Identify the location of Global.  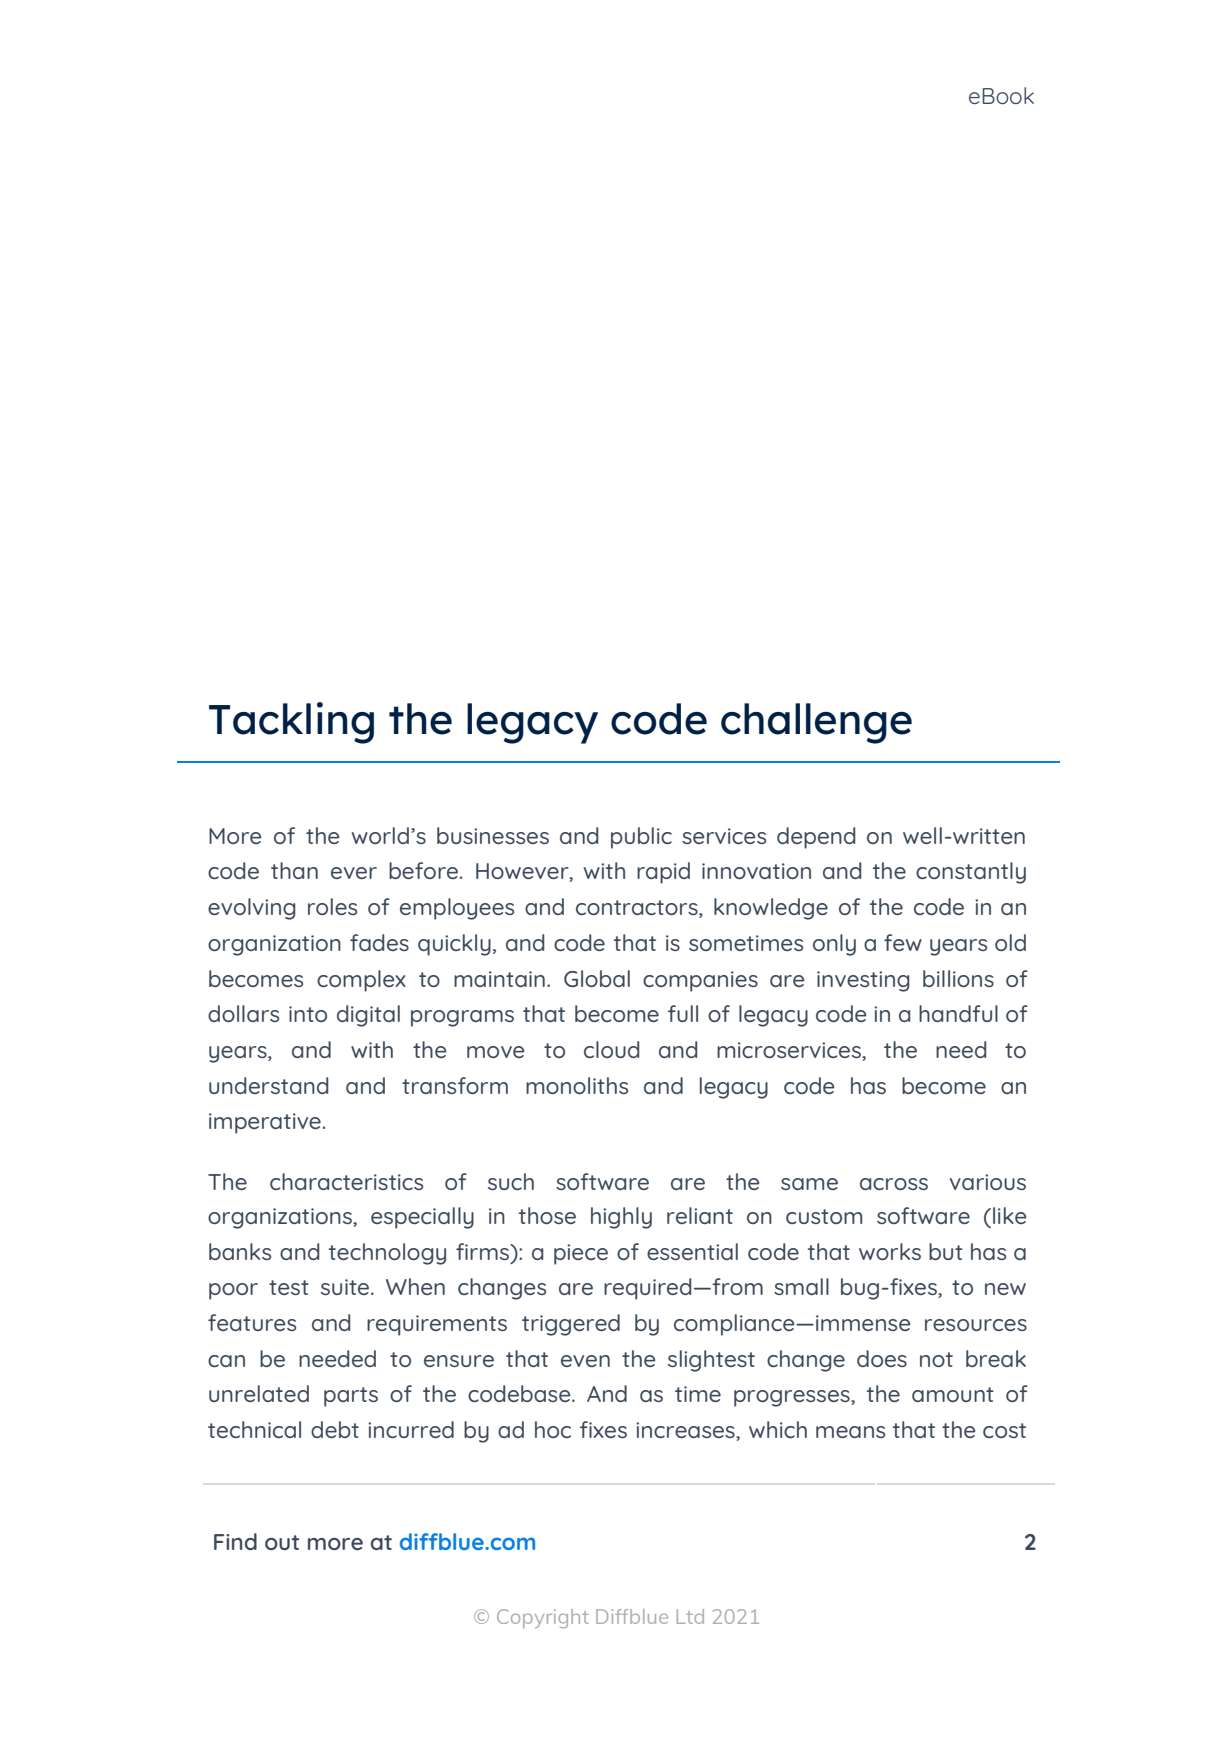
(597, 978).
